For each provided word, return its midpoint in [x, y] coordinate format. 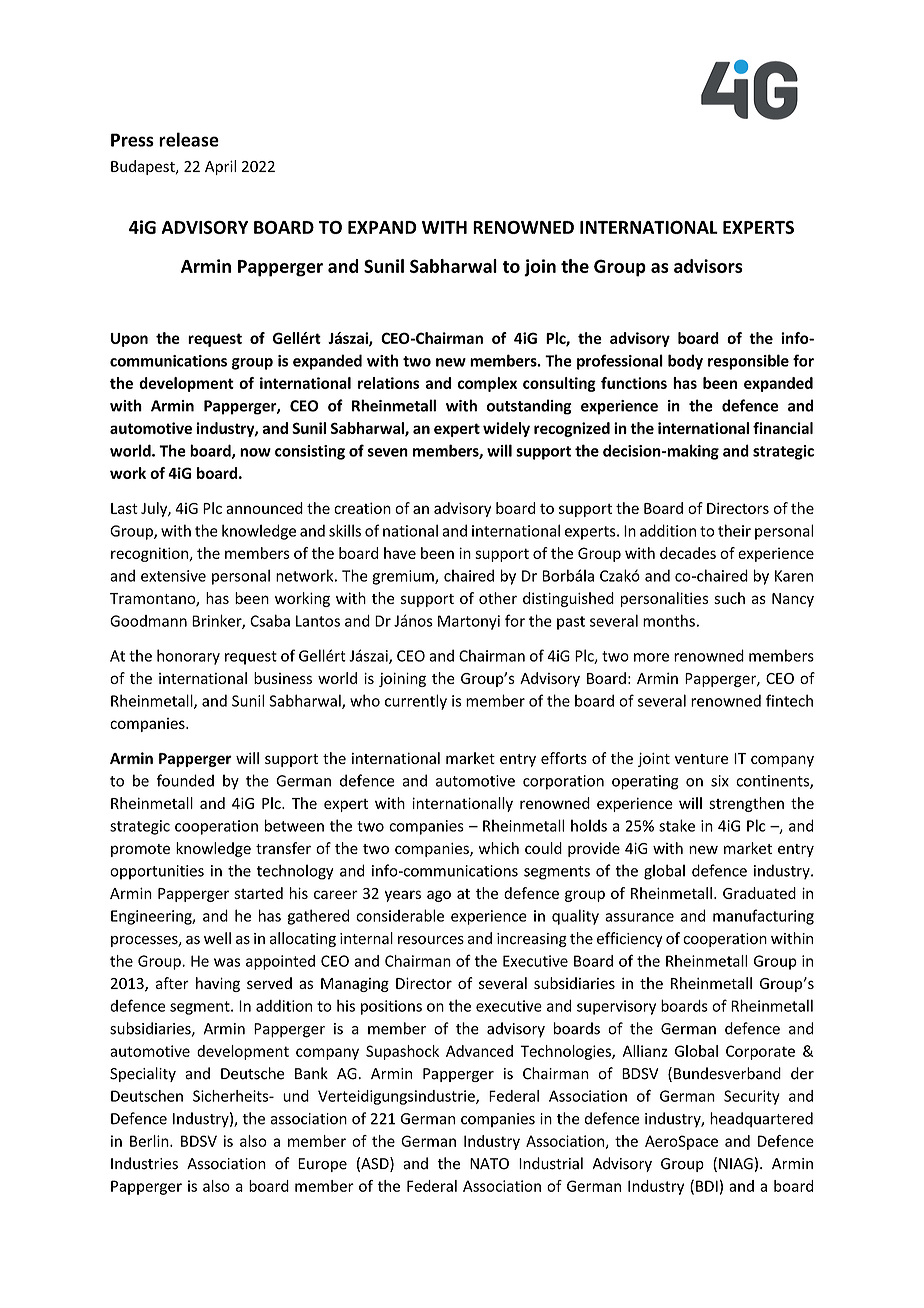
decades [688, 553]
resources [431, 940]
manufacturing [763, 917]
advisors [708, 266]
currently [416, 702]
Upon [129, 340]
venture [701, 759]
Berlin [150, 1141]
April [220, 167]
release [189, 139]
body [685, 362]
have [400, 553]
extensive [173, 576]
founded [185, 780]
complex [487, 384]
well [217, 938]
